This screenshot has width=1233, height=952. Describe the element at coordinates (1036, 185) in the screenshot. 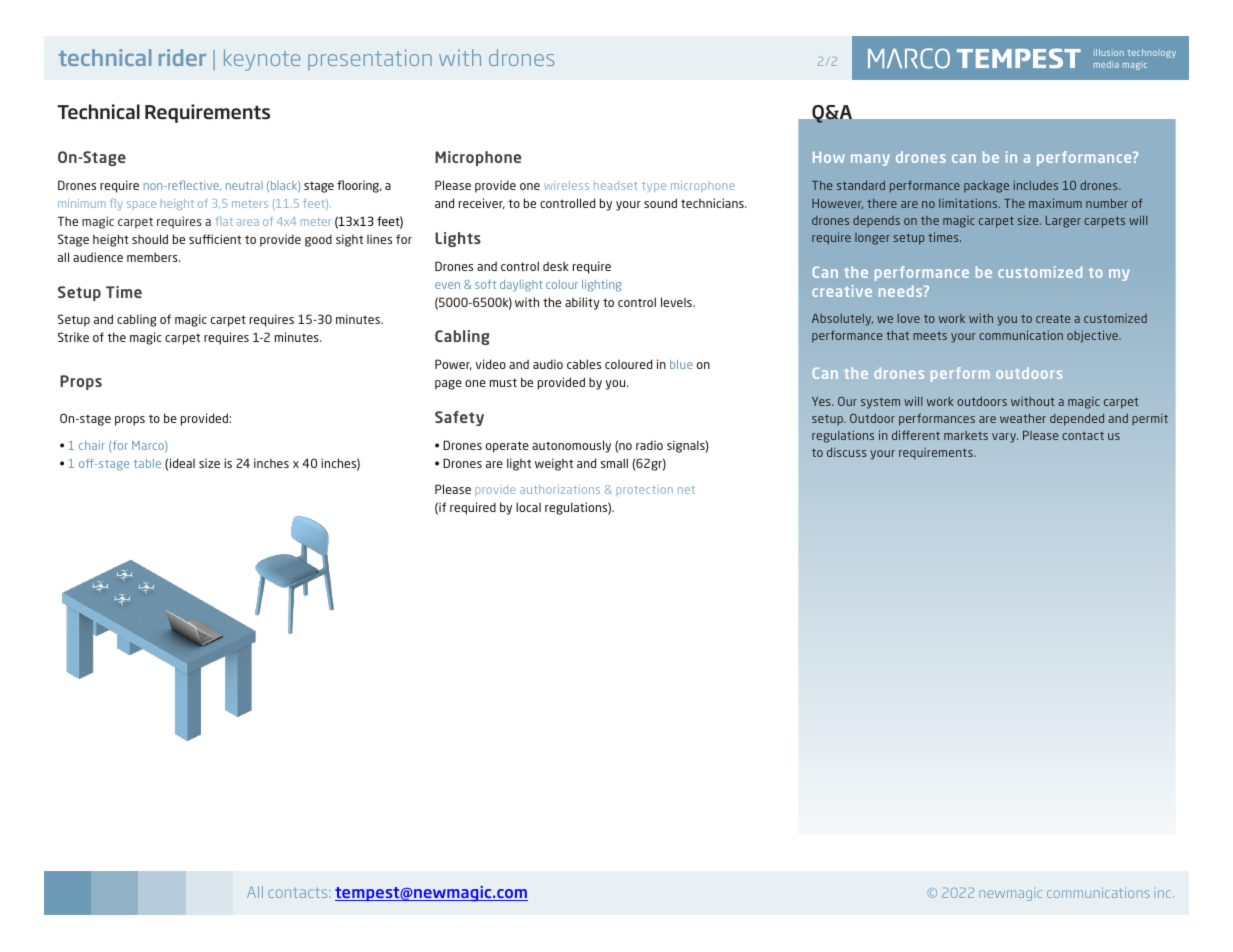

I see `includes` at that location.
